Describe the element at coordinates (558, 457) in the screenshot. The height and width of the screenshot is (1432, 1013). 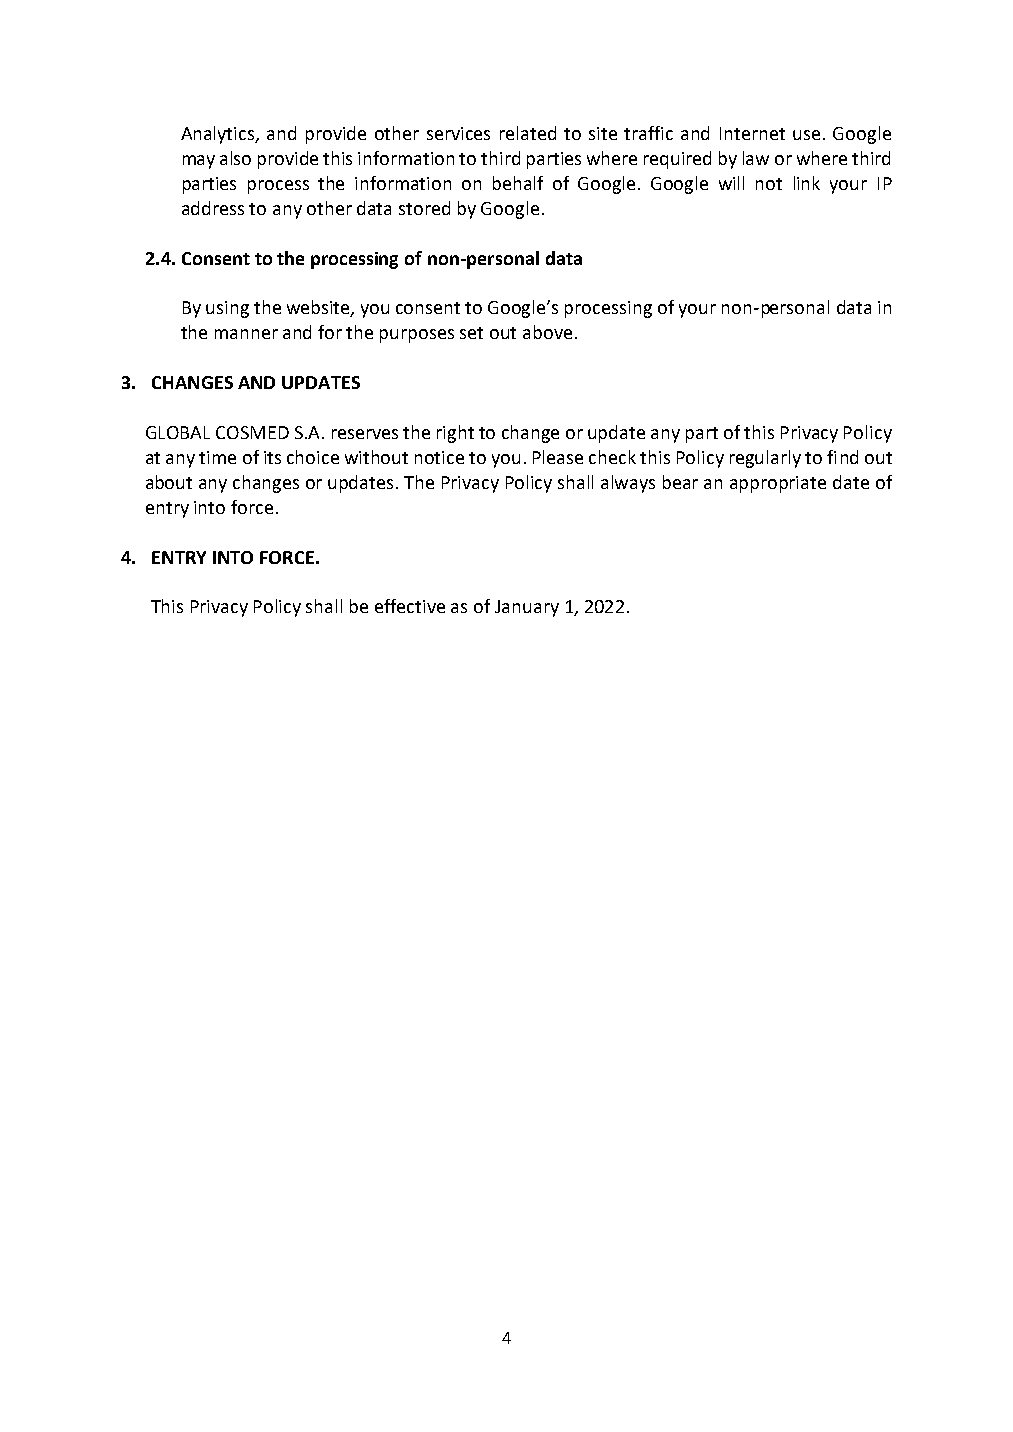
I see `Please` at that location.
